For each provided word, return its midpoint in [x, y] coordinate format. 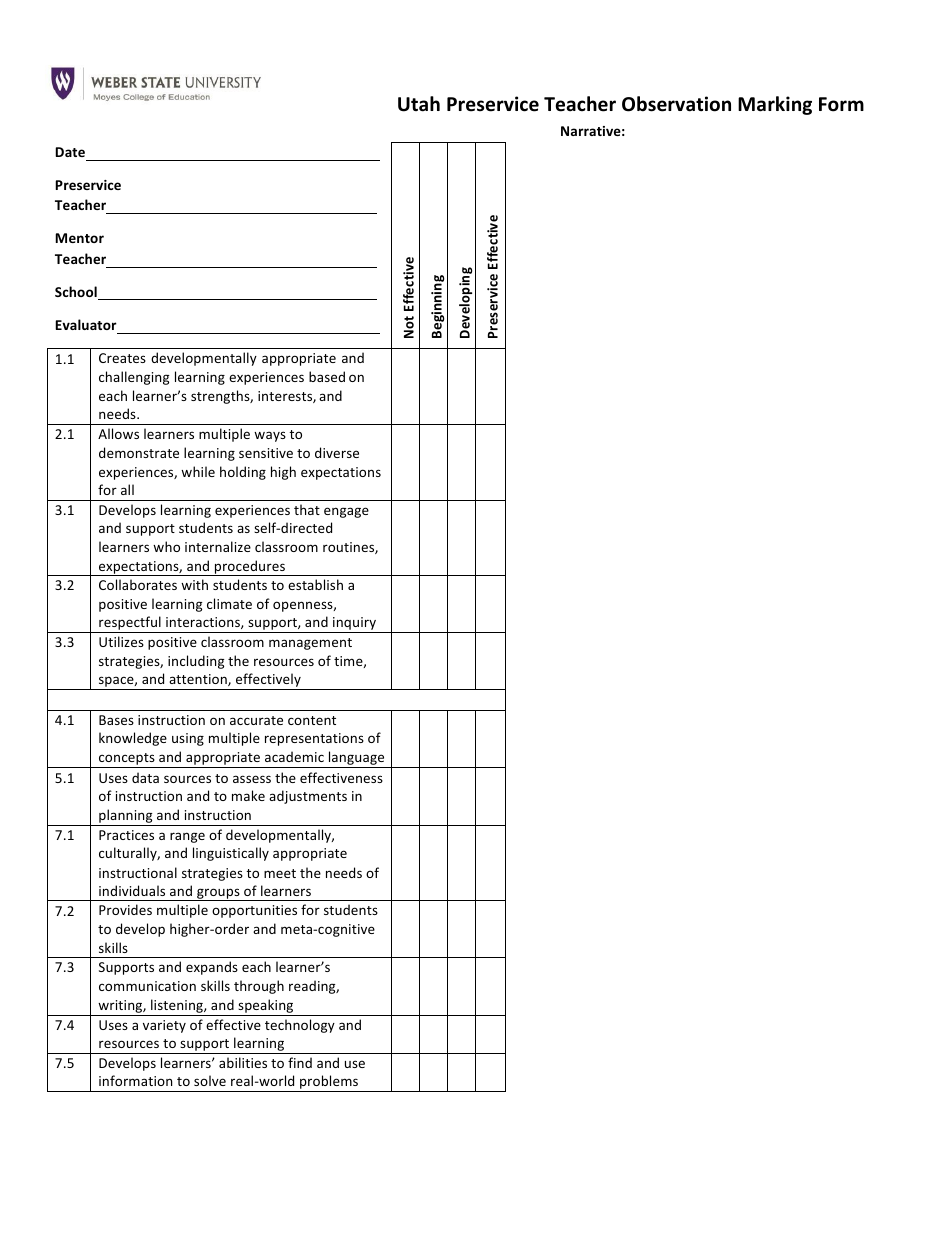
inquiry [354, 625]
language [357, 759]
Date [70, 152]
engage [346, 512]
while [198, 471]
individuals [132, 890]
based [327, 376]
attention [199, 680]
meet [280, 873]
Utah [419, 104]
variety [164, 1026]
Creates [122, 358]
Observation [676, 104]
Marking [775, 105]
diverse [337, 452]
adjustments [308, 797]
